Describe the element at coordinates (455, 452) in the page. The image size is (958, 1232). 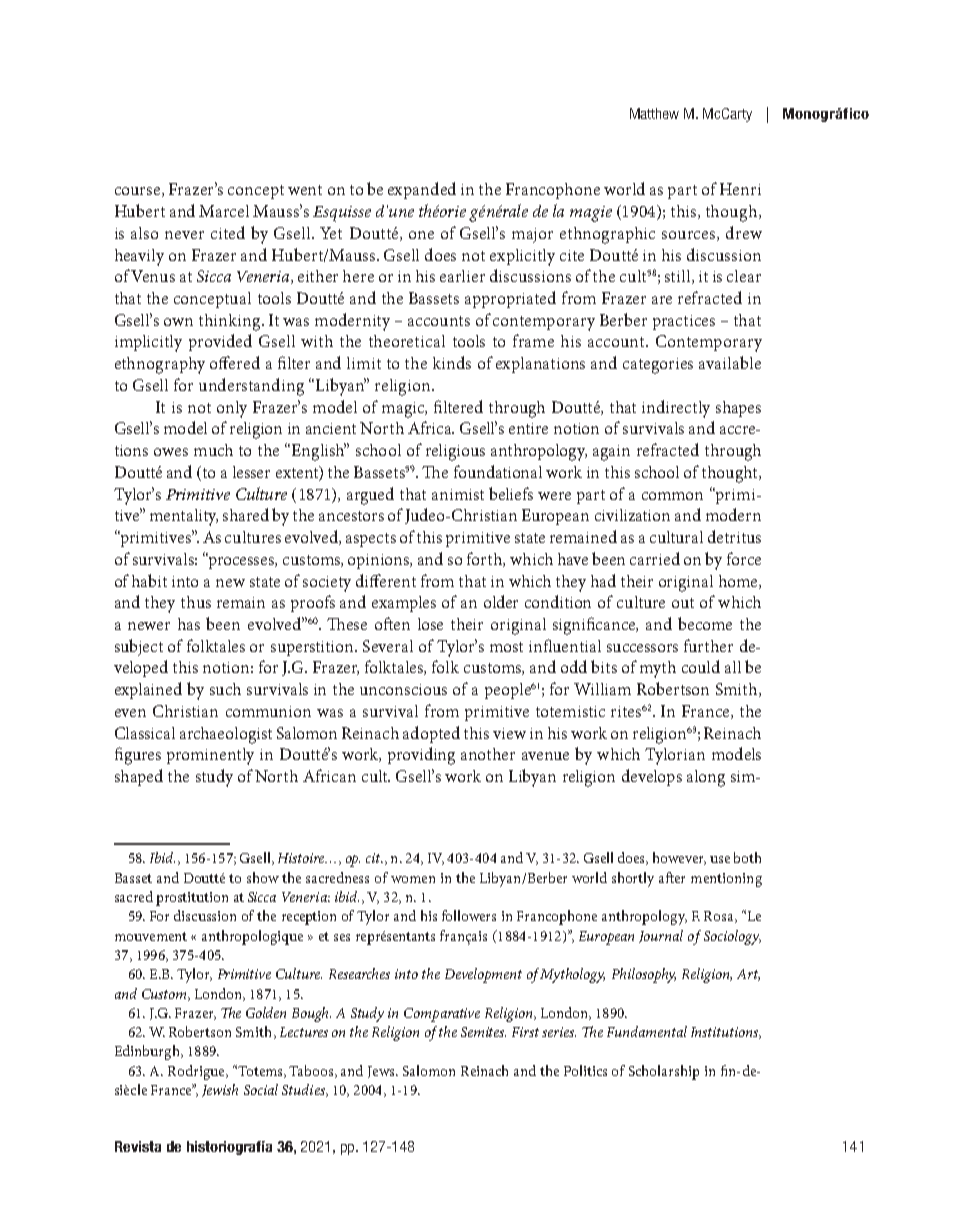
I see `religious` at that location.
